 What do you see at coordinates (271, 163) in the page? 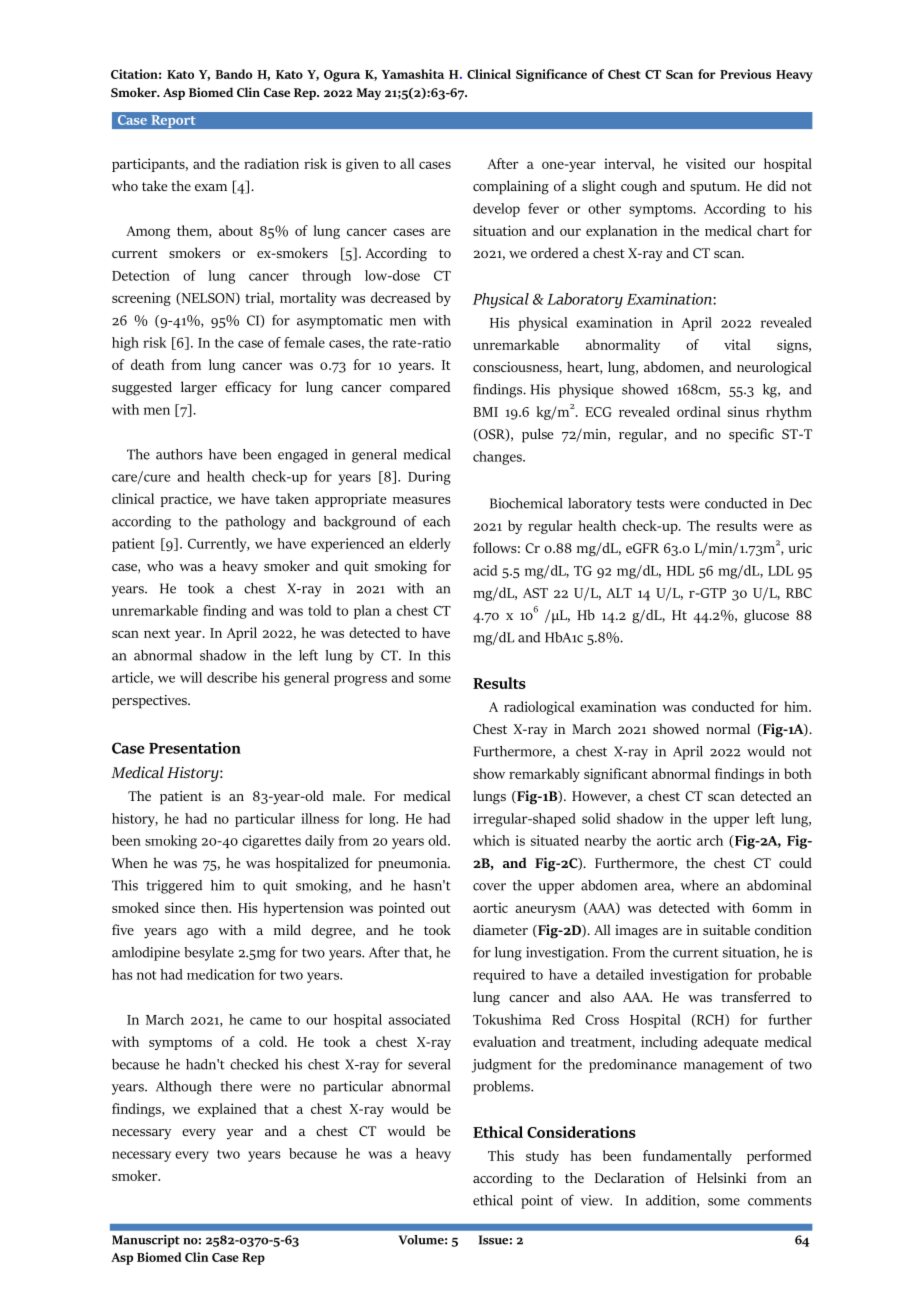
I see `radiation` at bounding box center [271, 163].
